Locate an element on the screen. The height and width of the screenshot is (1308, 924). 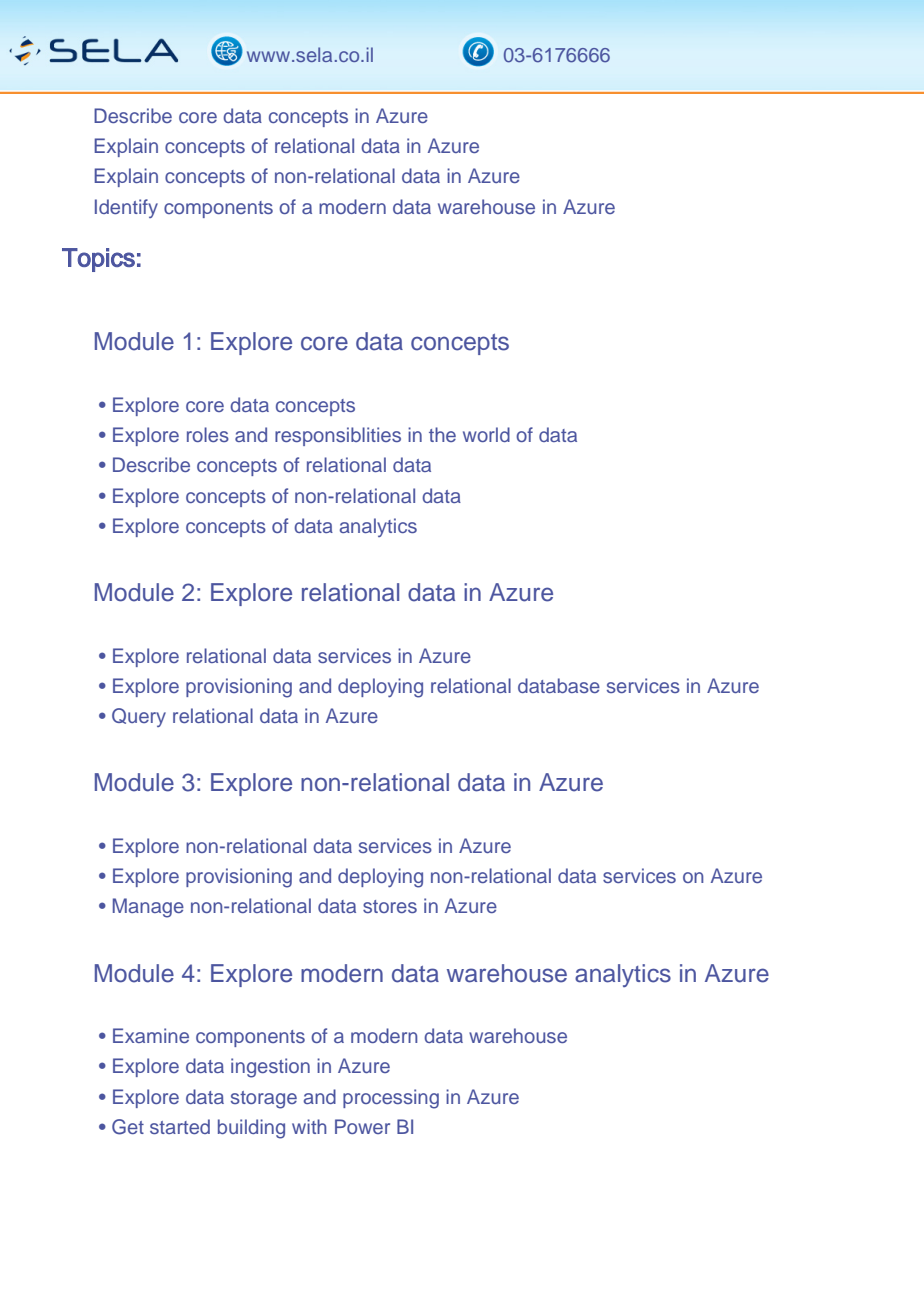
ingestion is located at coordinates (270, 1068).
